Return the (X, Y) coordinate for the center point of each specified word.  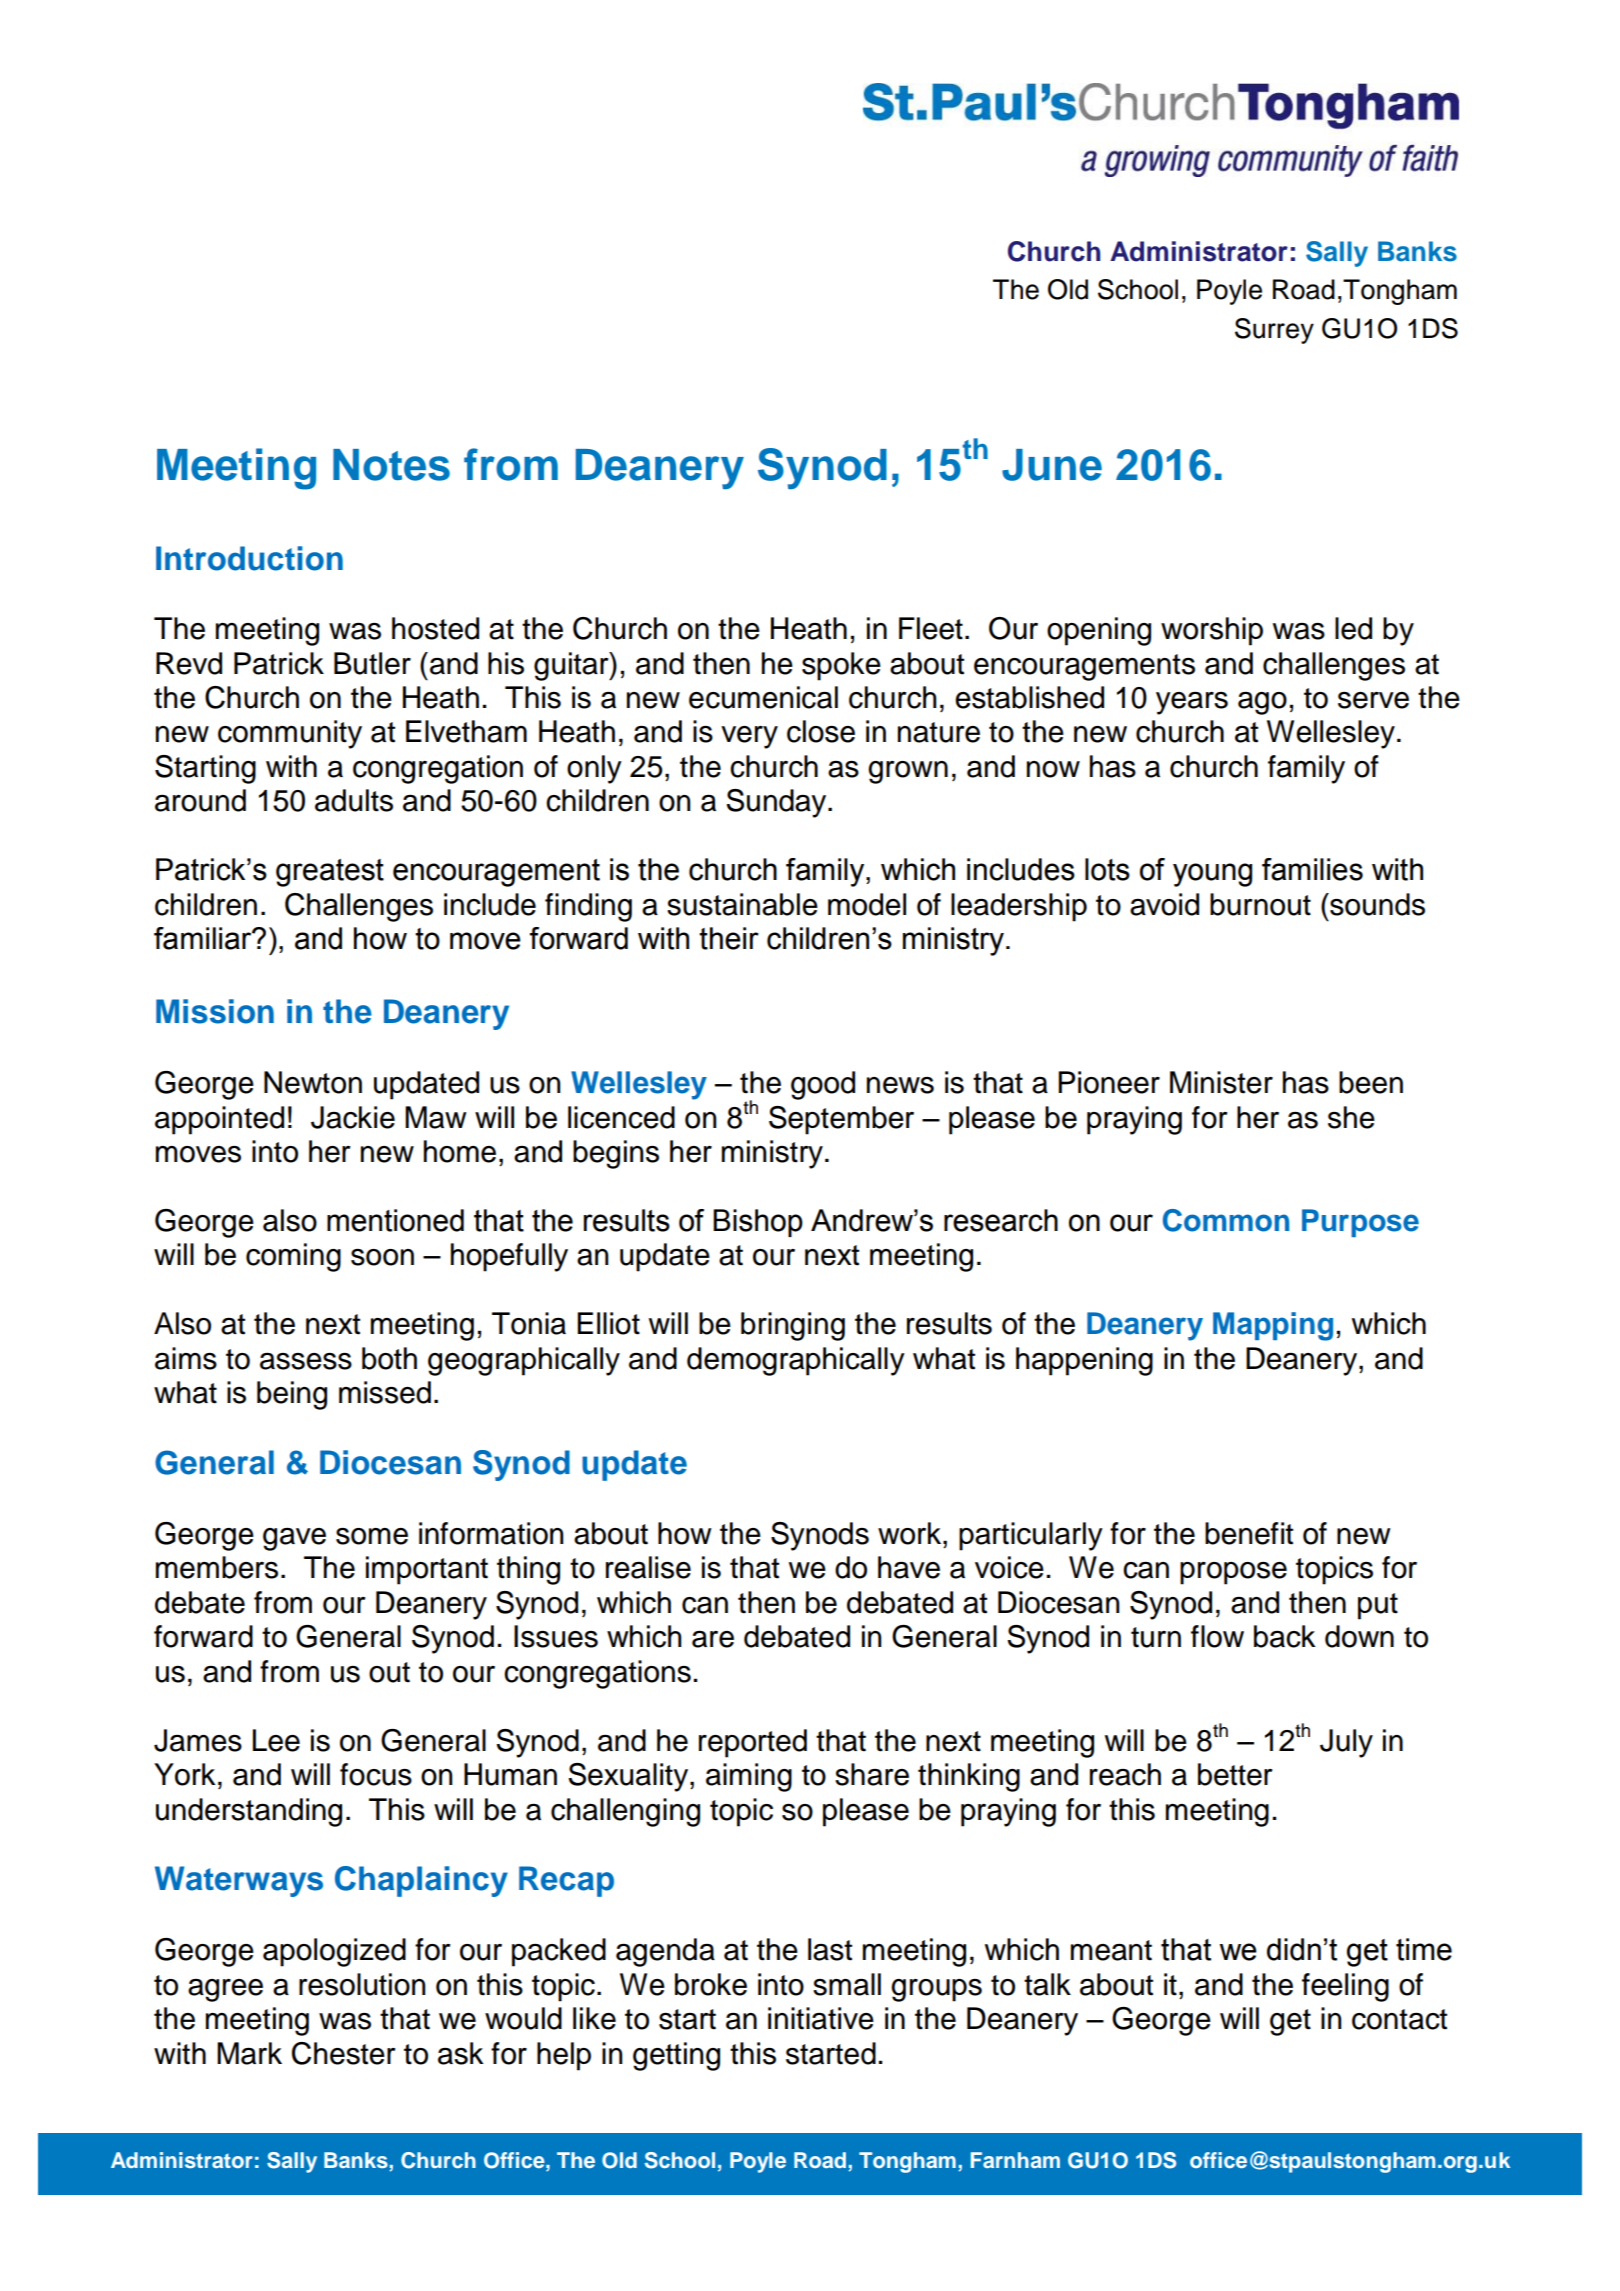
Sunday (777, 803)
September (841, 1120)
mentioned (395, 1220)
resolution (362, 1984)
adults (354, 800)
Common (1226, 1220)
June (1052, 465)
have (909, 1567)
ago (1262, 703)
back (1284, 1636)
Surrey (1274, 331)
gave (294, 1539)
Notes (391, 465)
